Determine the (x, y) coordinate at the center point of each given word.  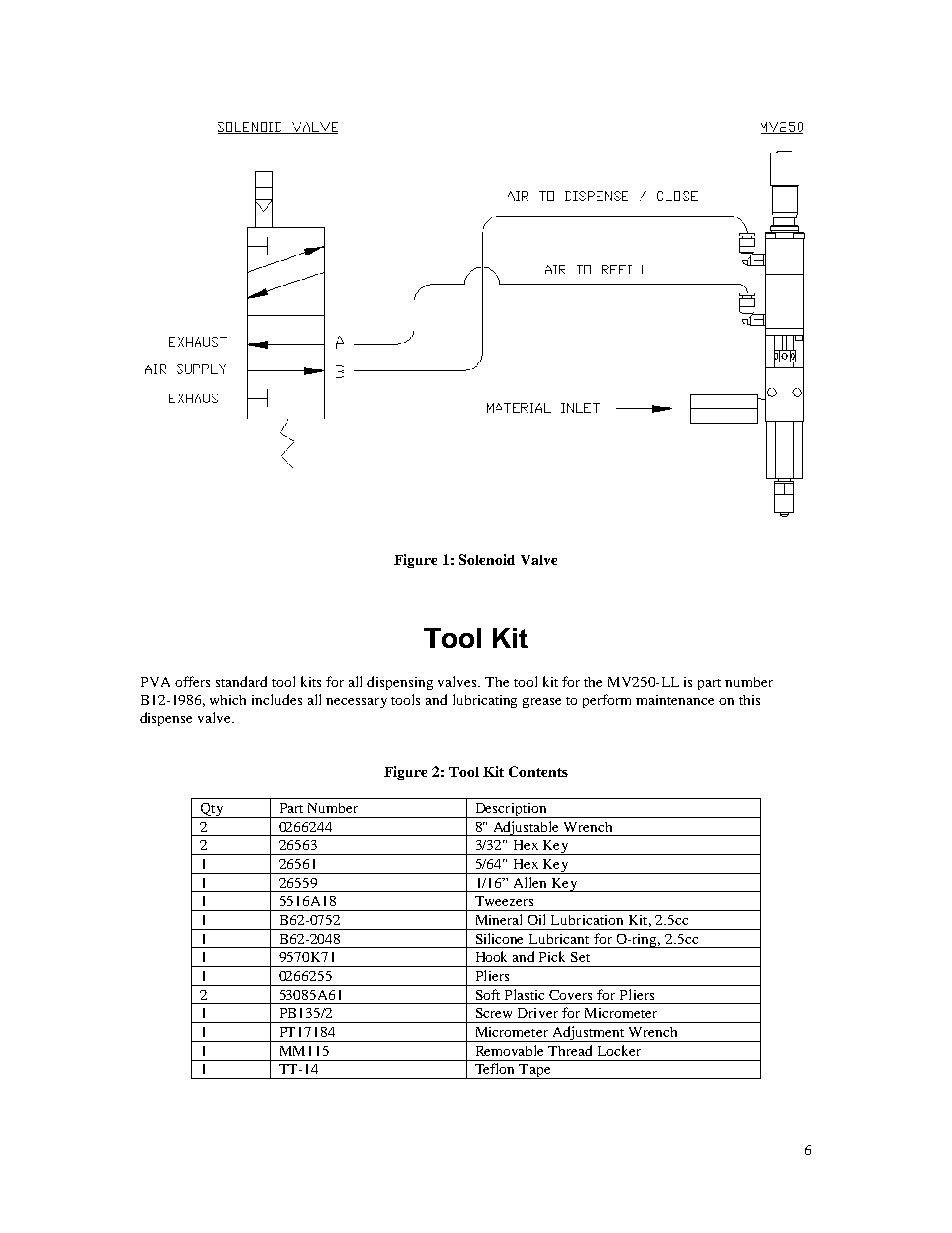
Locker (619, 1050)
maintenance (675, 700)
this (749, 700)
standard (241, 681)
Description (510, 810)
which (228, 700)
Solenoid (487, 559)
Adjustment (588, 1034)
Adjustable (526, 828)
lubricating (485, 701)
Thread (570, 1050)
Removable (509, 1050)
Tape (535, 1071)
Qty (212, 810)
